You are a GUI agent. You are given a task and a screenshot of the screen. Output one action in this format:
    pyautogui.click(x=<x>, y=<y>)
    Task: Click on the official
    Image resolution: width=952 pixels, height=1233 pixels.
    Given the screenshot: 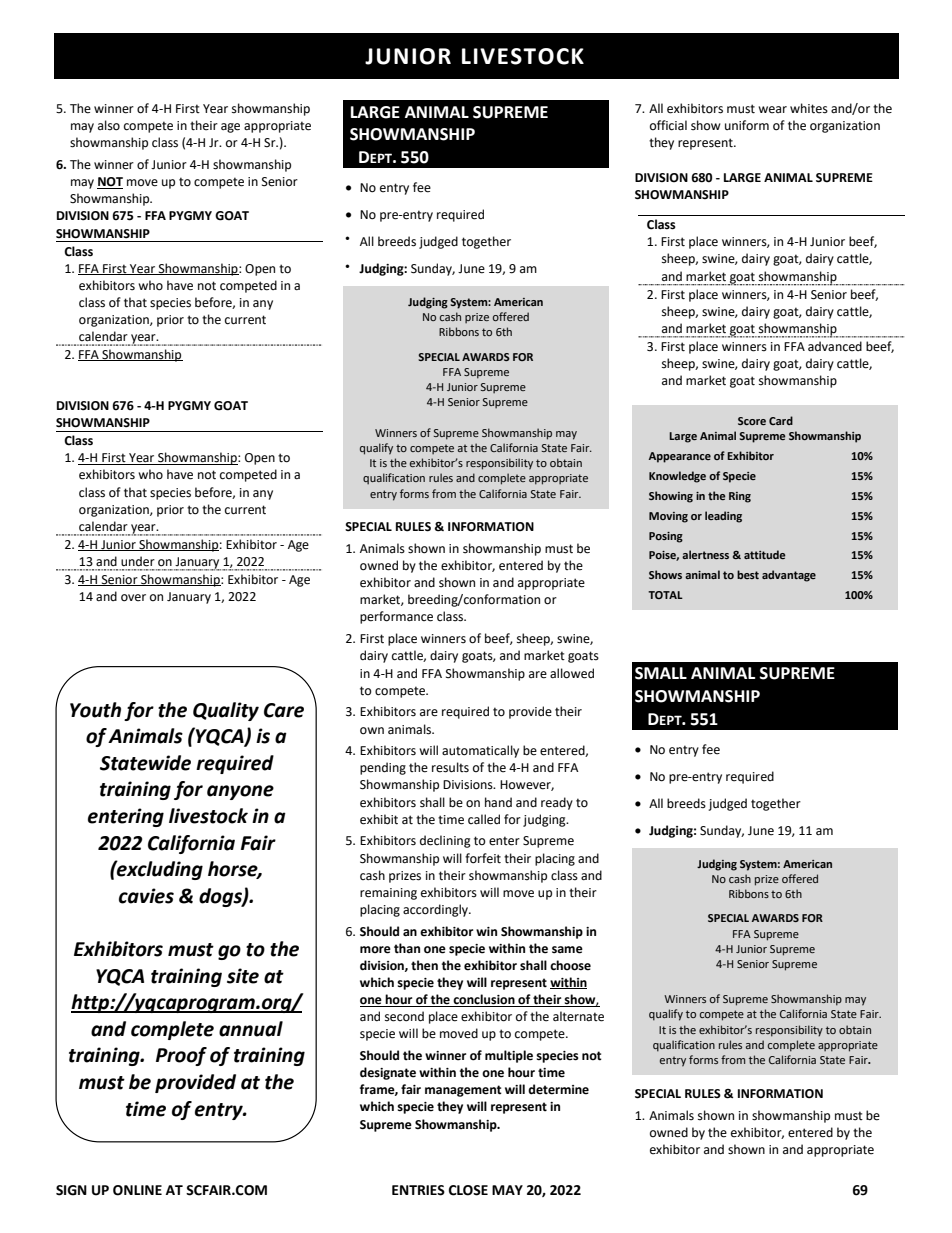 What is the action you would take?
    pyautogui.click(x=668, y=125)
